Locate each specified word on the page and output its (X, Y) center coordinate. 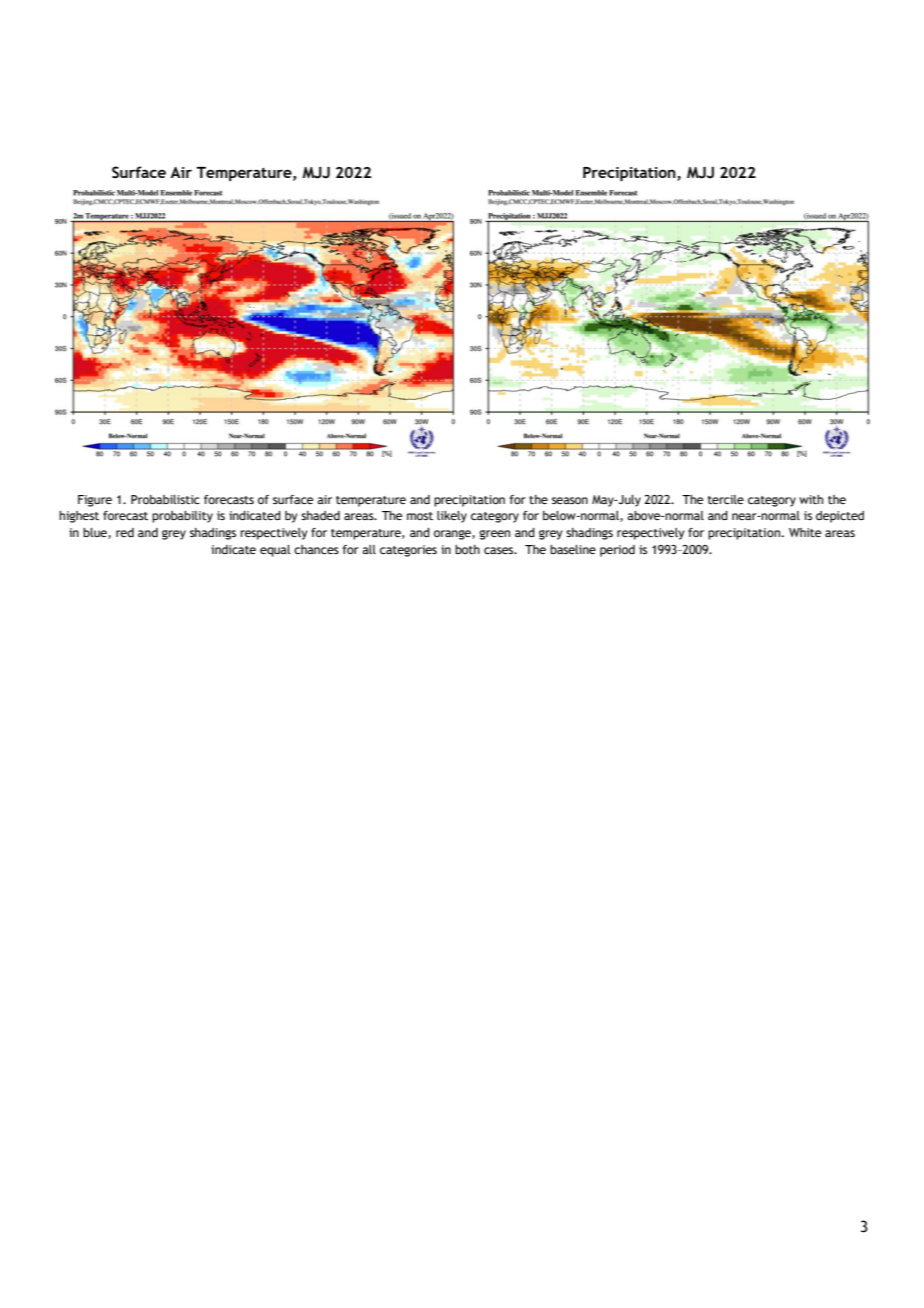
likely (452, 517)
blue (96, 533)
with (811, 499)
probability (182, 517)
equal (275, 551)
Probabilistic (165, 499)
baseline (573, 549)
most (420, 516)
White (805, 532)
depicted (840, 517)
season (570, 500)
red (125, 532)
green (494, 535)
